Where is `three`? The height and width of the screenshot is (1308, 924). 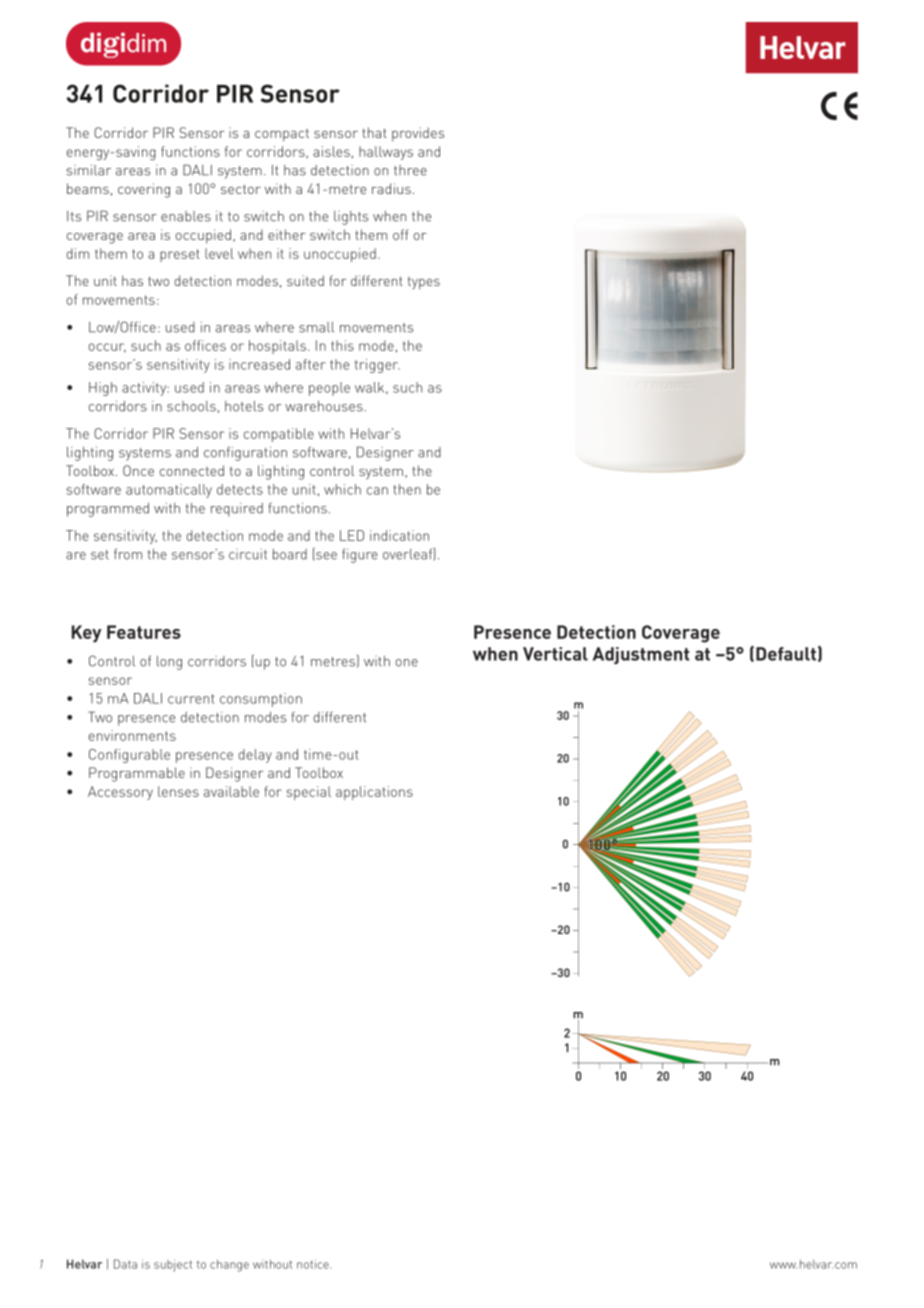 three is located at coordinates (410, 170).
